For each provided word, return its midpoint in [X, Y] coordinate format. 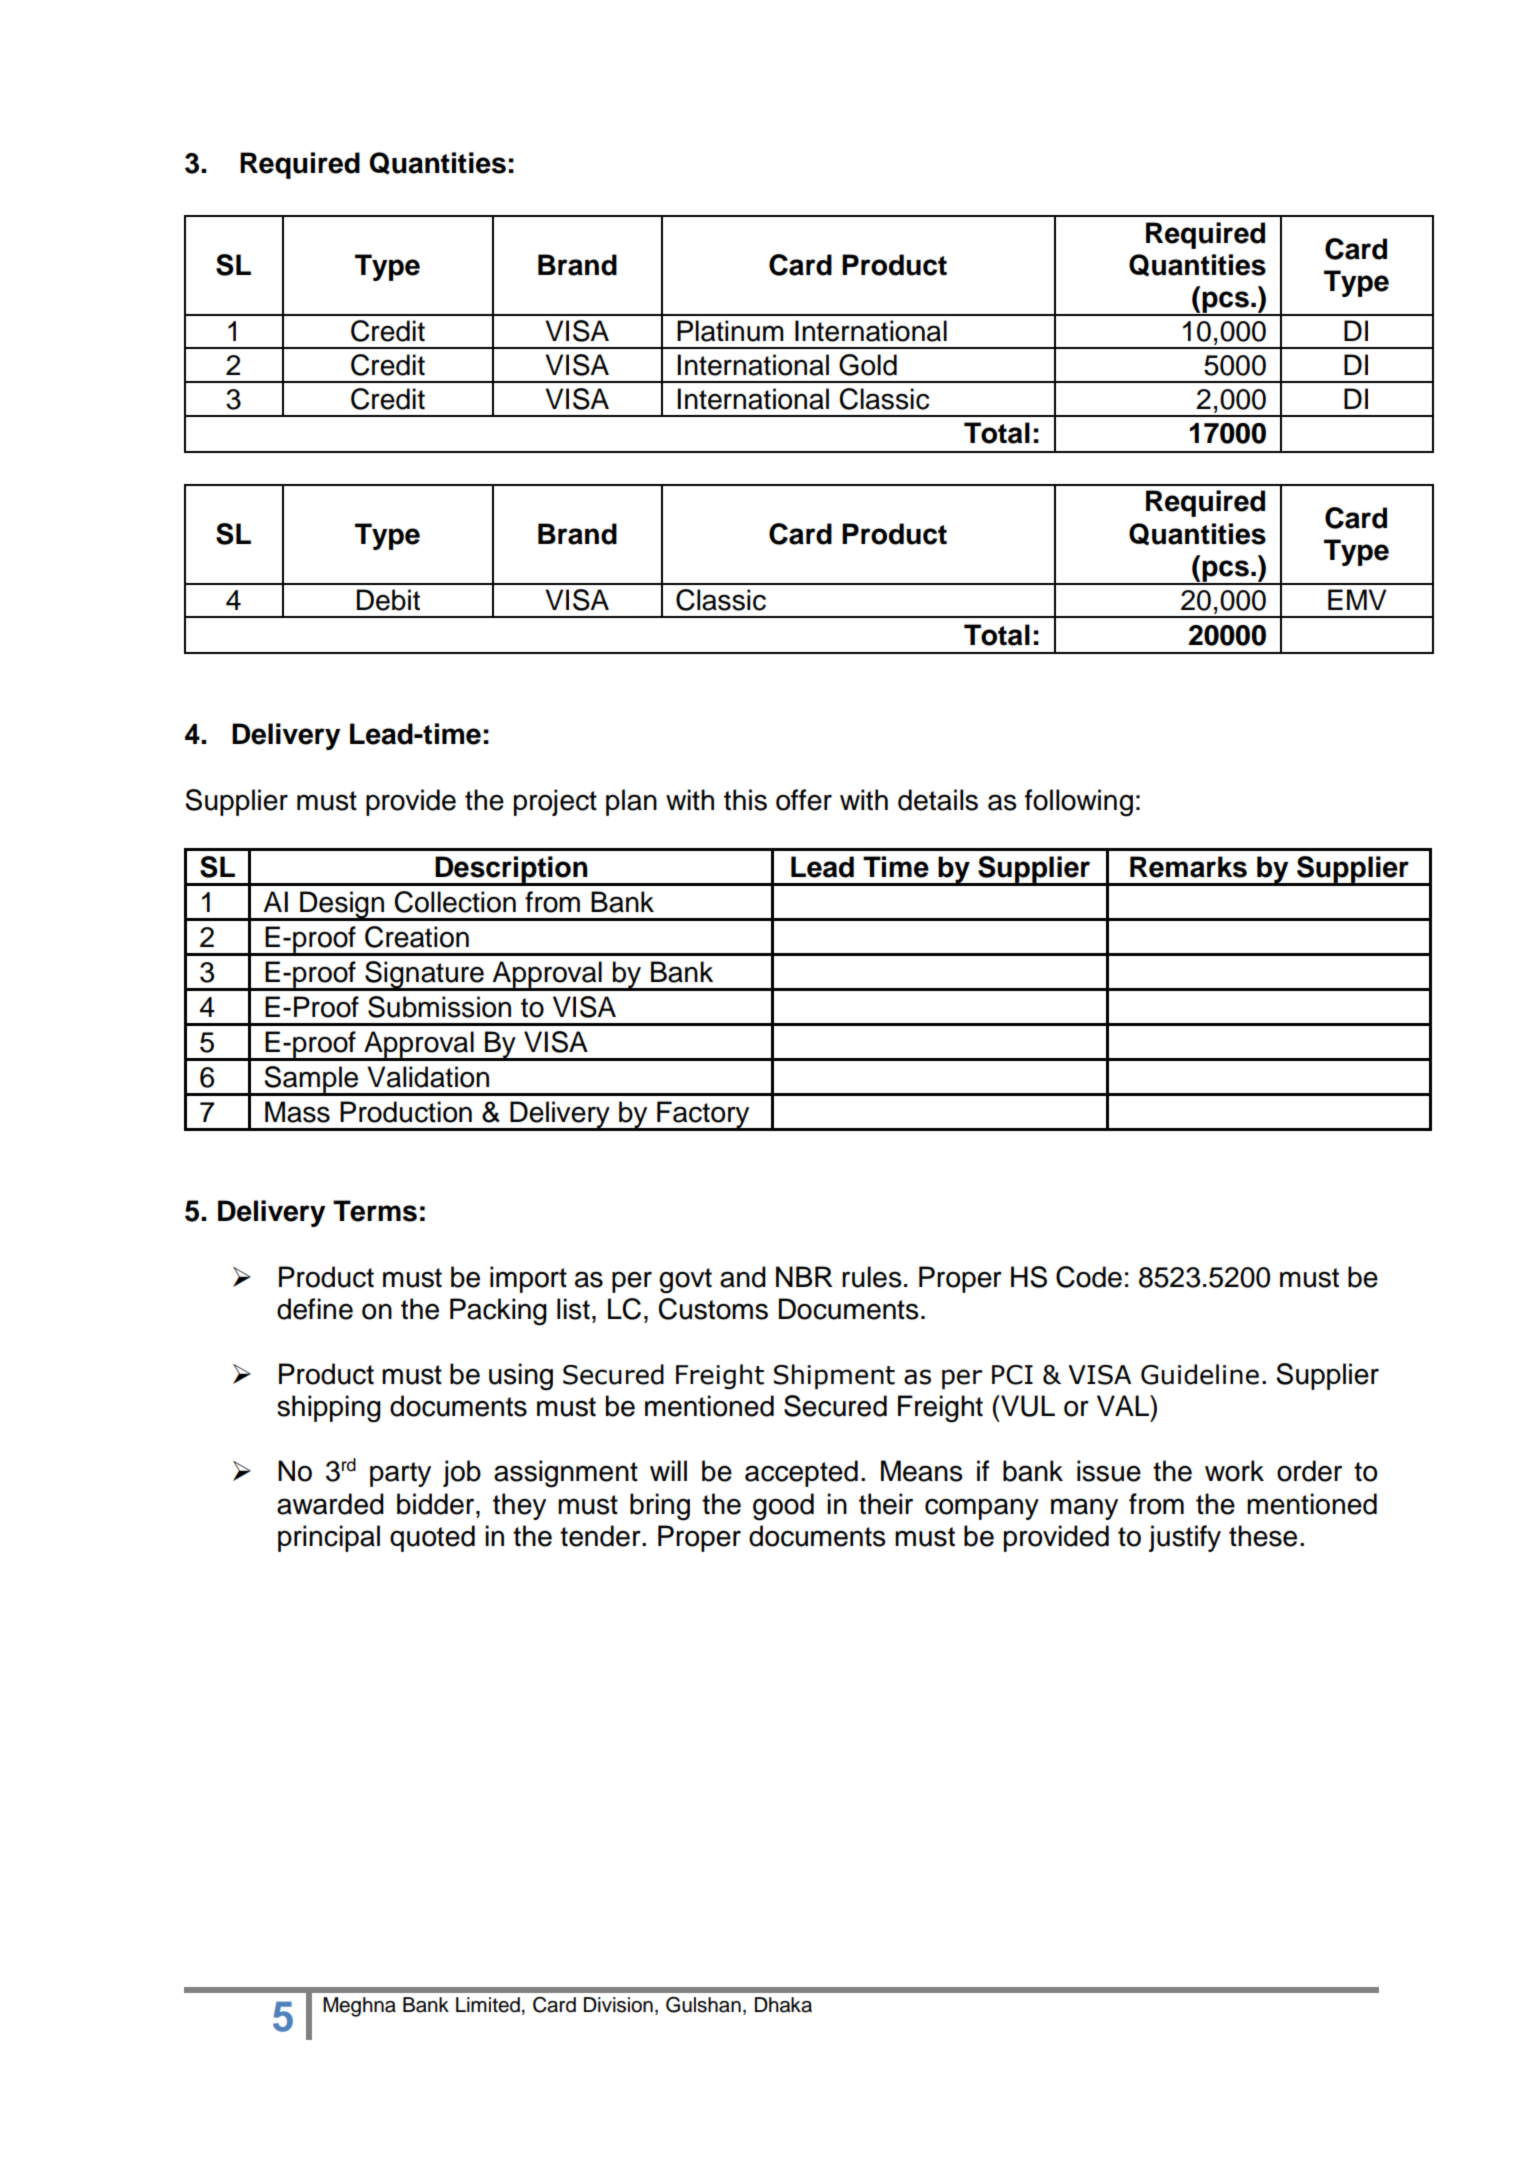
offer [804, 800]
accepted [801, 1473]
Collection [455, 902]
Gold [868, 365]
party [400, 1474]
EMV [1357, 599]
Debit [388, 600]
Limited [488, 2005]
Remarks [1188, 867]
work [1234, 1471]
